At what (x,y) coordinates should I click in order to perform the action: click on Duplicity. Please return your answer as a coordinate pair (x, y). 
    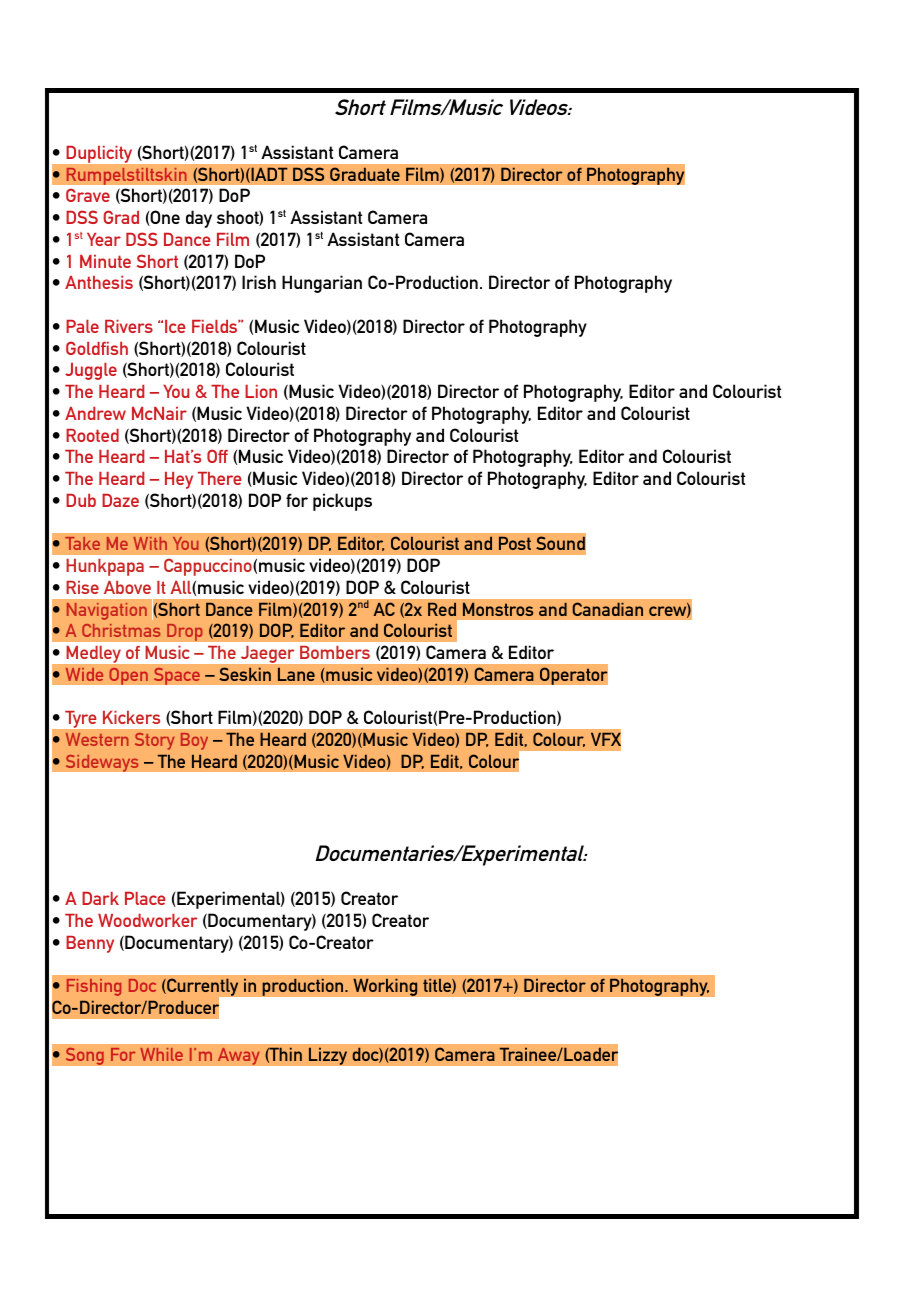
    Looking at the image, I should click on (99, 154).
